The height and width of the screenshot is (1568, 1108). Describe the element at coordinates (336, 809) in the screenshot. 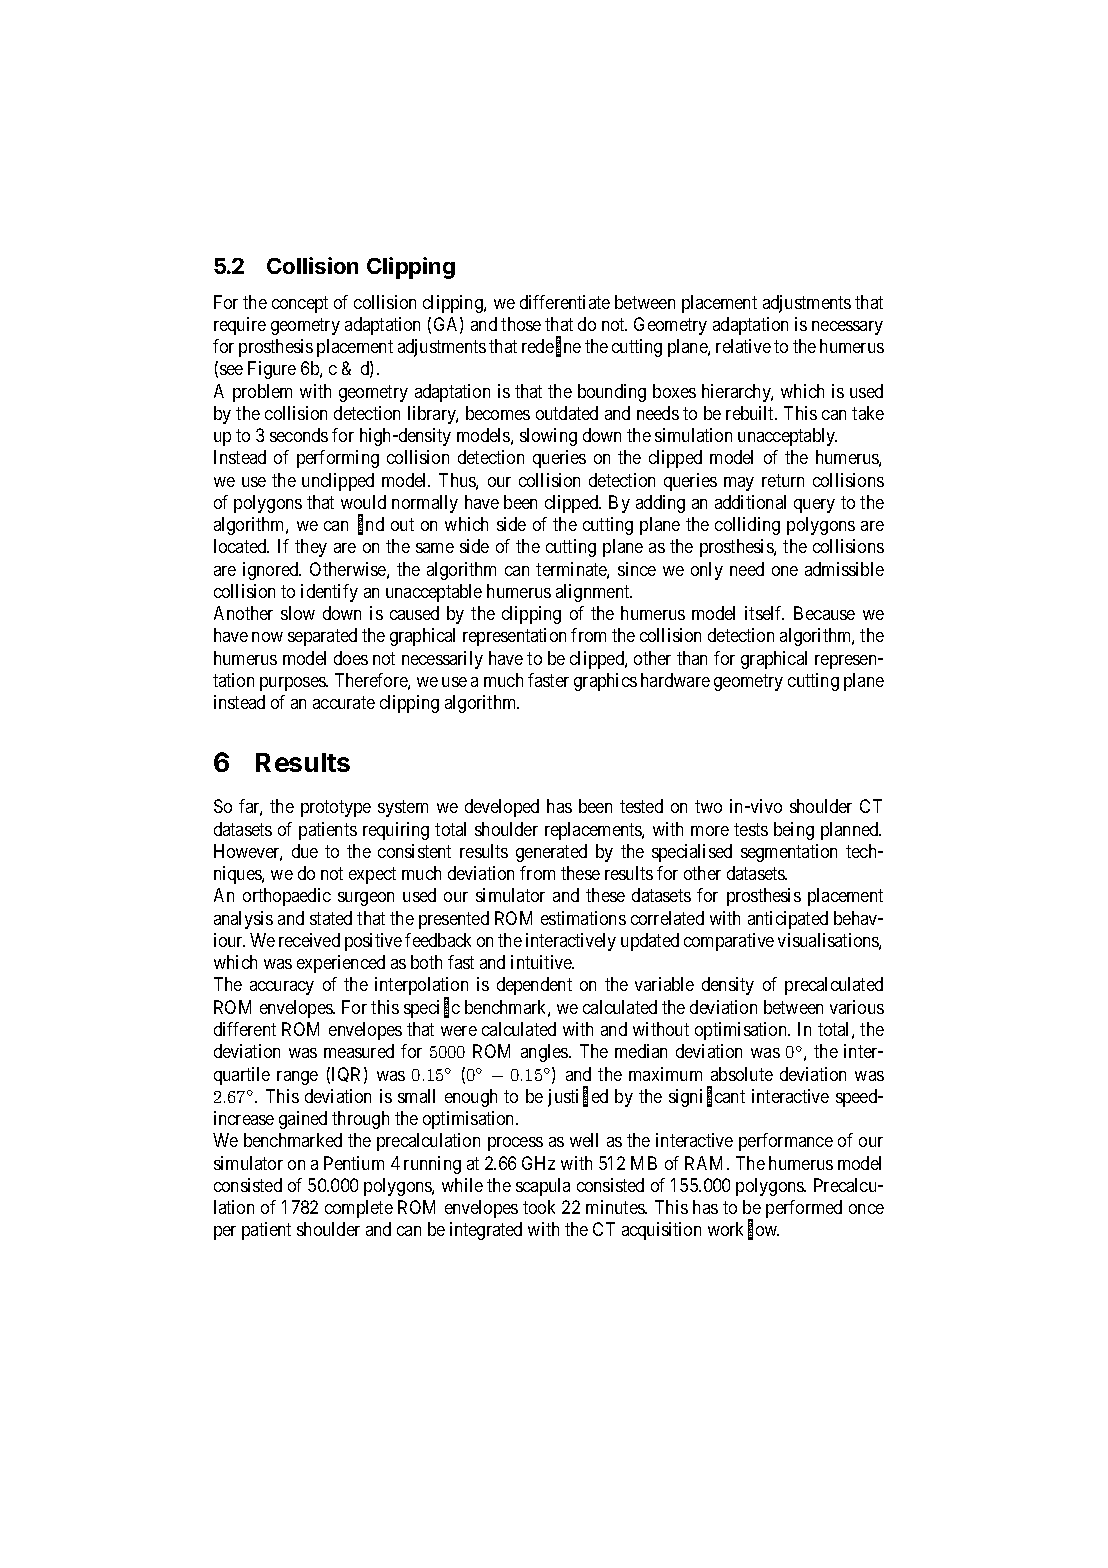

I see `prototype` at that location.
